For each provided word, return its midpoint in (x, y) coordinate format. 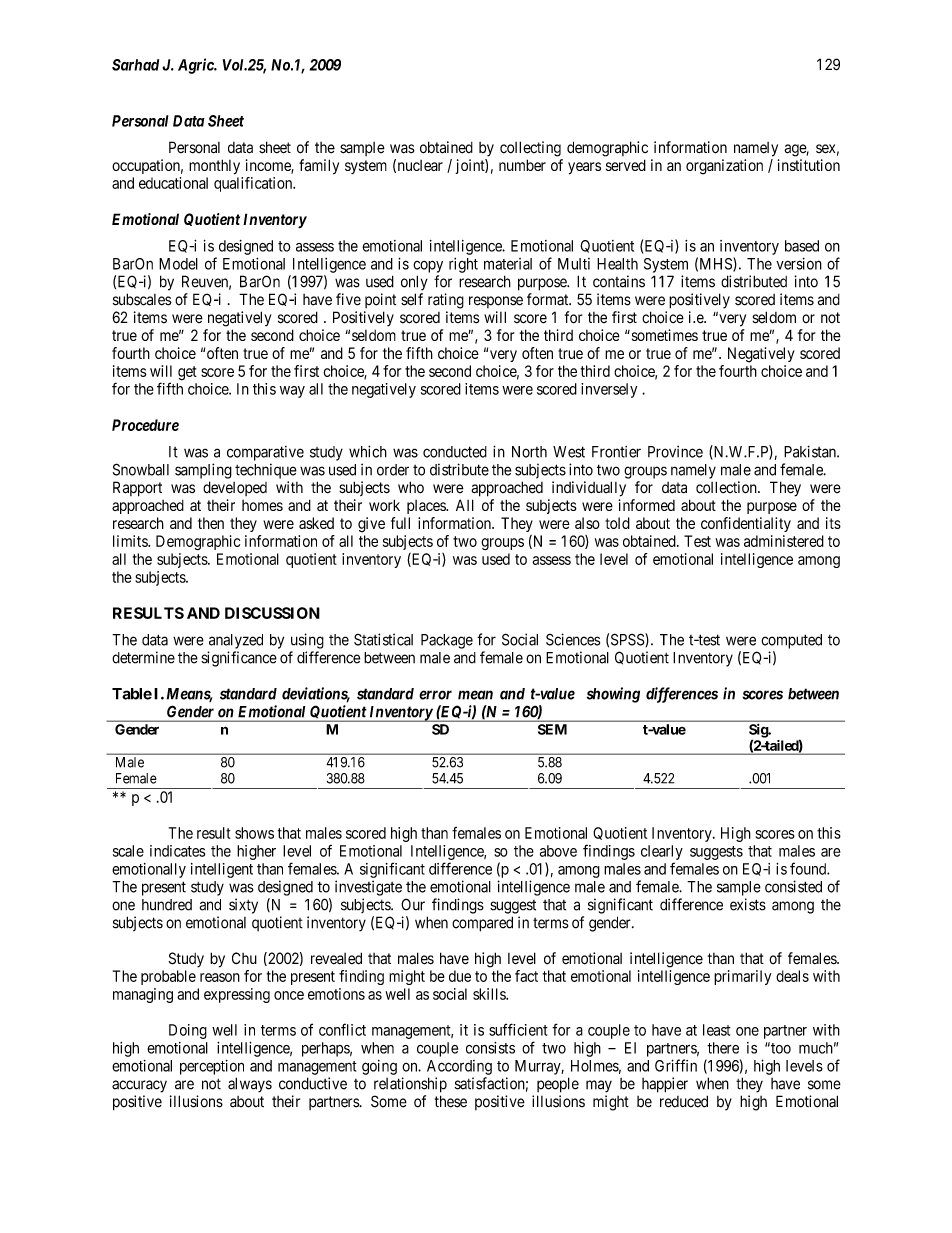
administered (784, 541)
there (723, 1048)
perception (212, 1067)
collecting (530, 149)
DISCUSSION (272, 613)
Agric (196, 66)
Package (447, 641)
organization (724, 167)
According (459, 1067)
